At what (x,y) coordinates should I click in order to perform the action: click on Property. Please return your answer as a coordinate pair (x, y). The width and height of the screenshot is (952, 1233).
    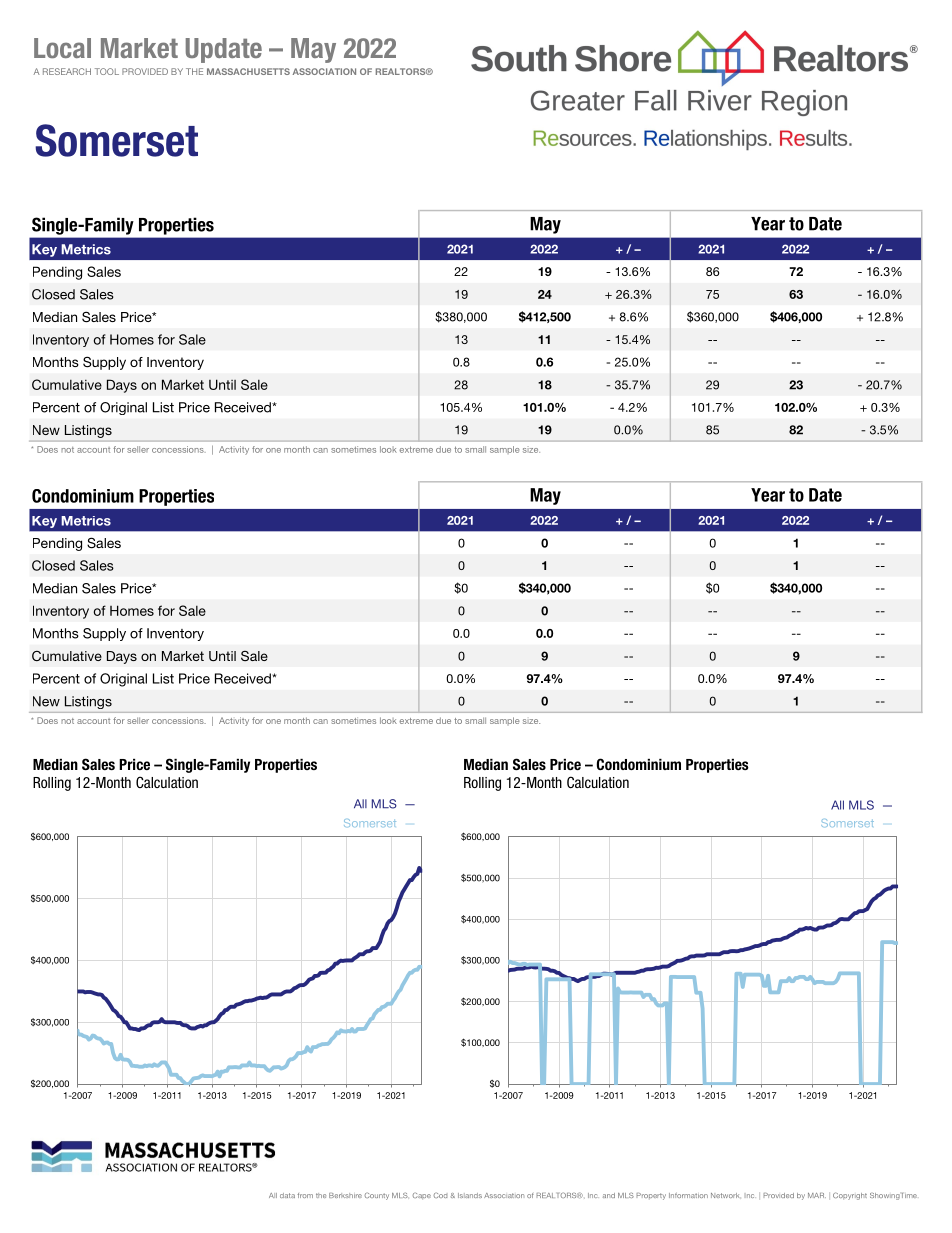
    Looking at the image, I should click on (651, 1196).
